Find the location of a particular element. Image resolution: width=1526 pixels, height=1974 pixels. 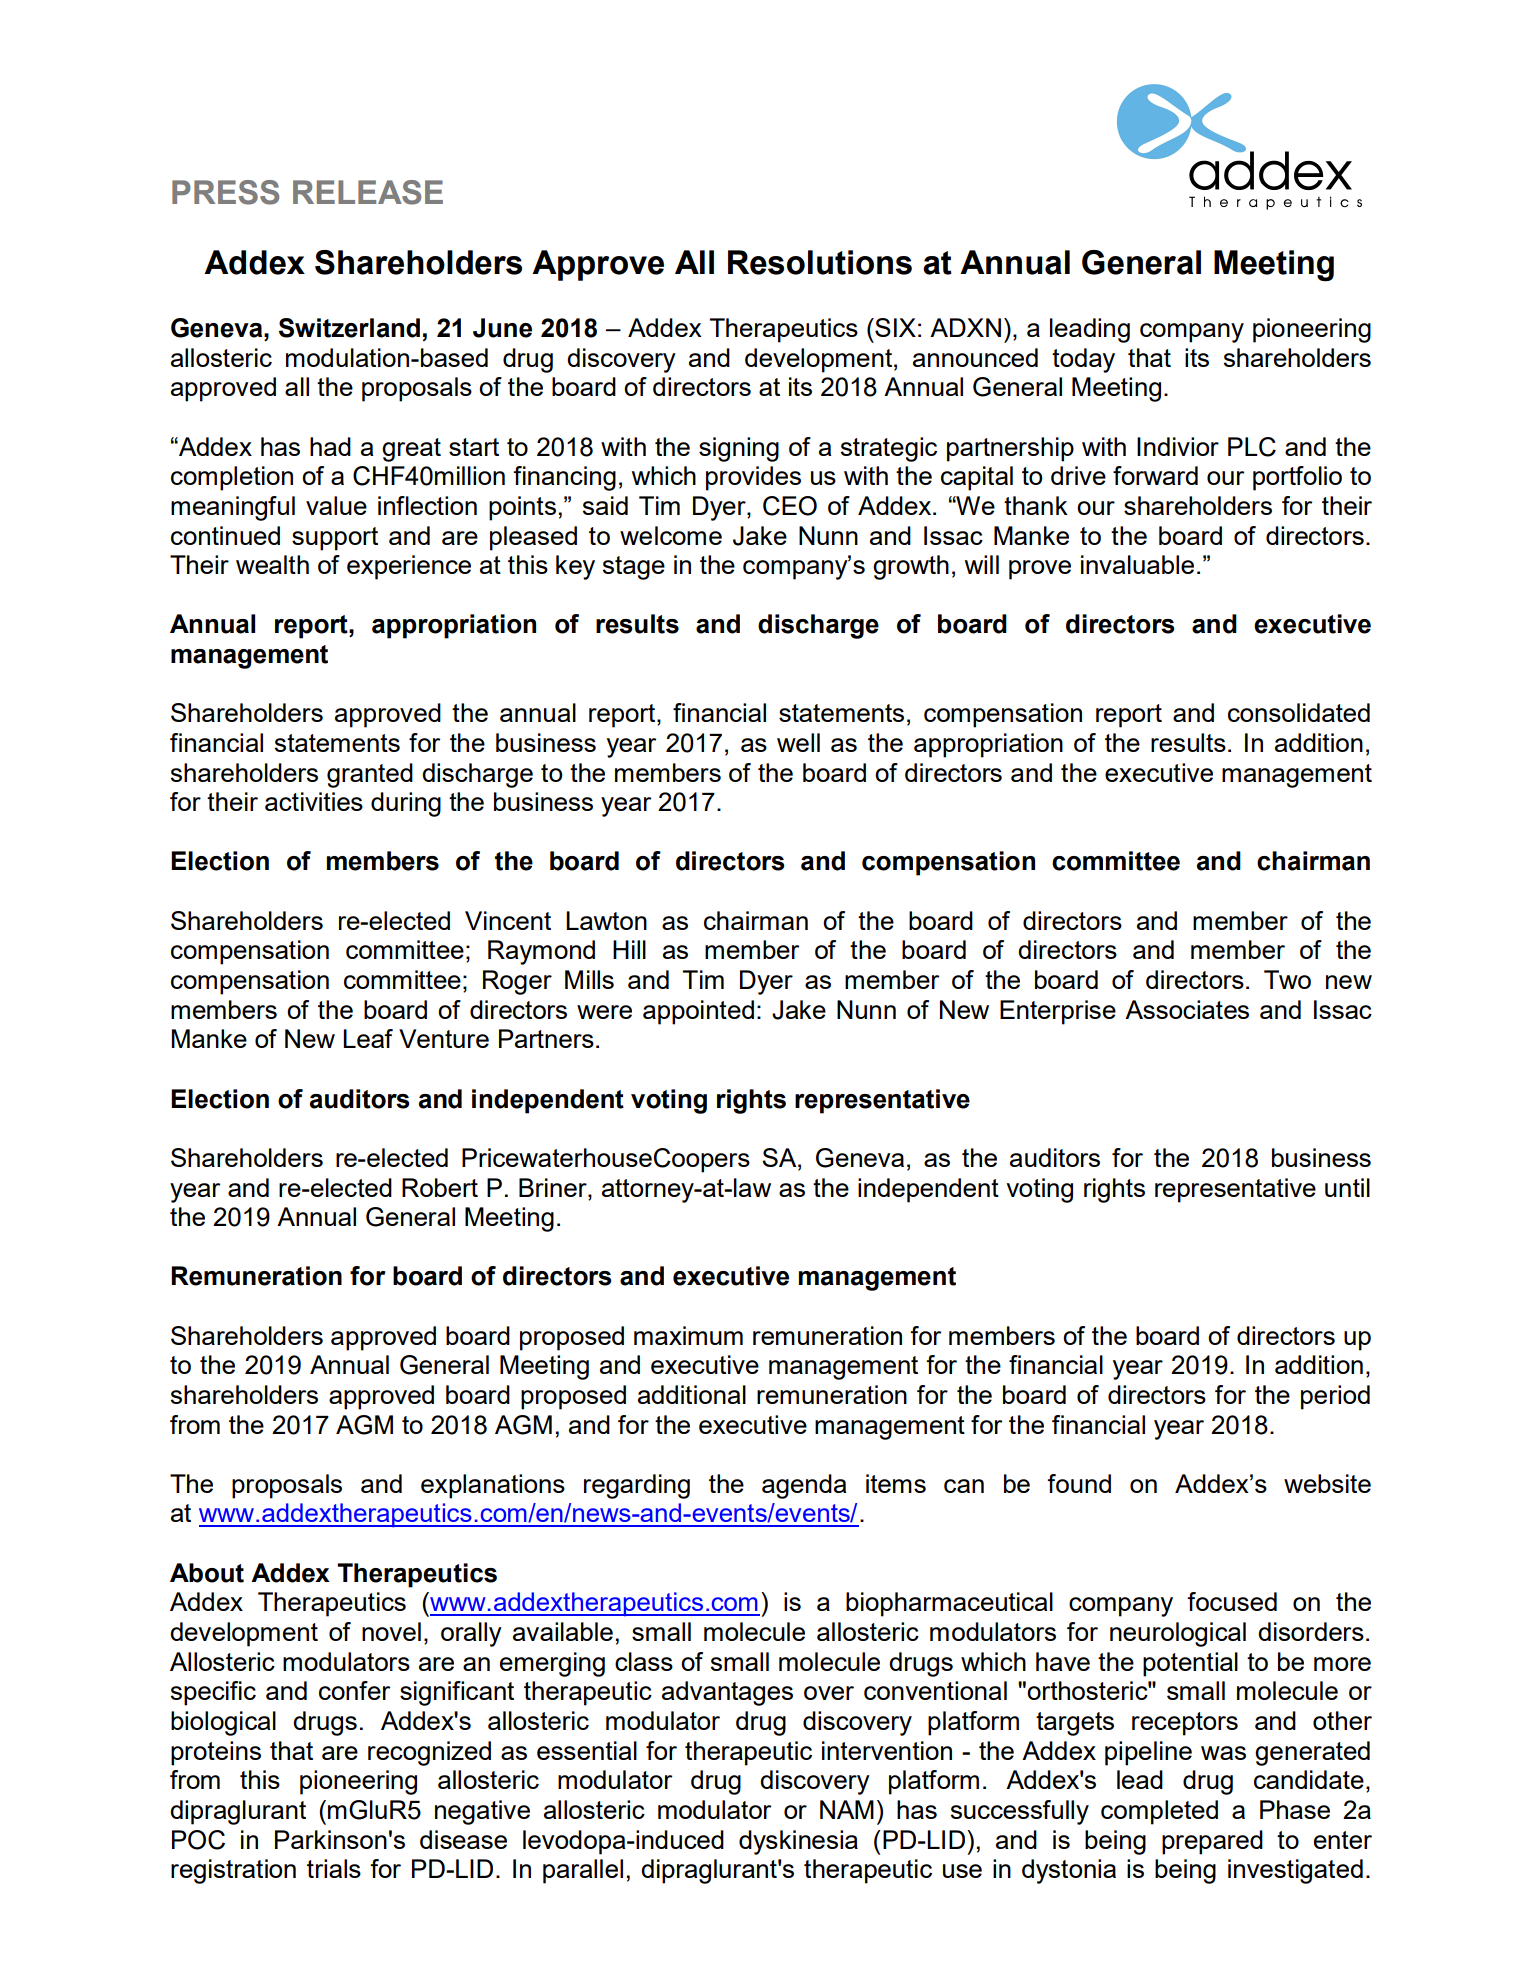

invaluable is located at coordinates (1137, 564).
